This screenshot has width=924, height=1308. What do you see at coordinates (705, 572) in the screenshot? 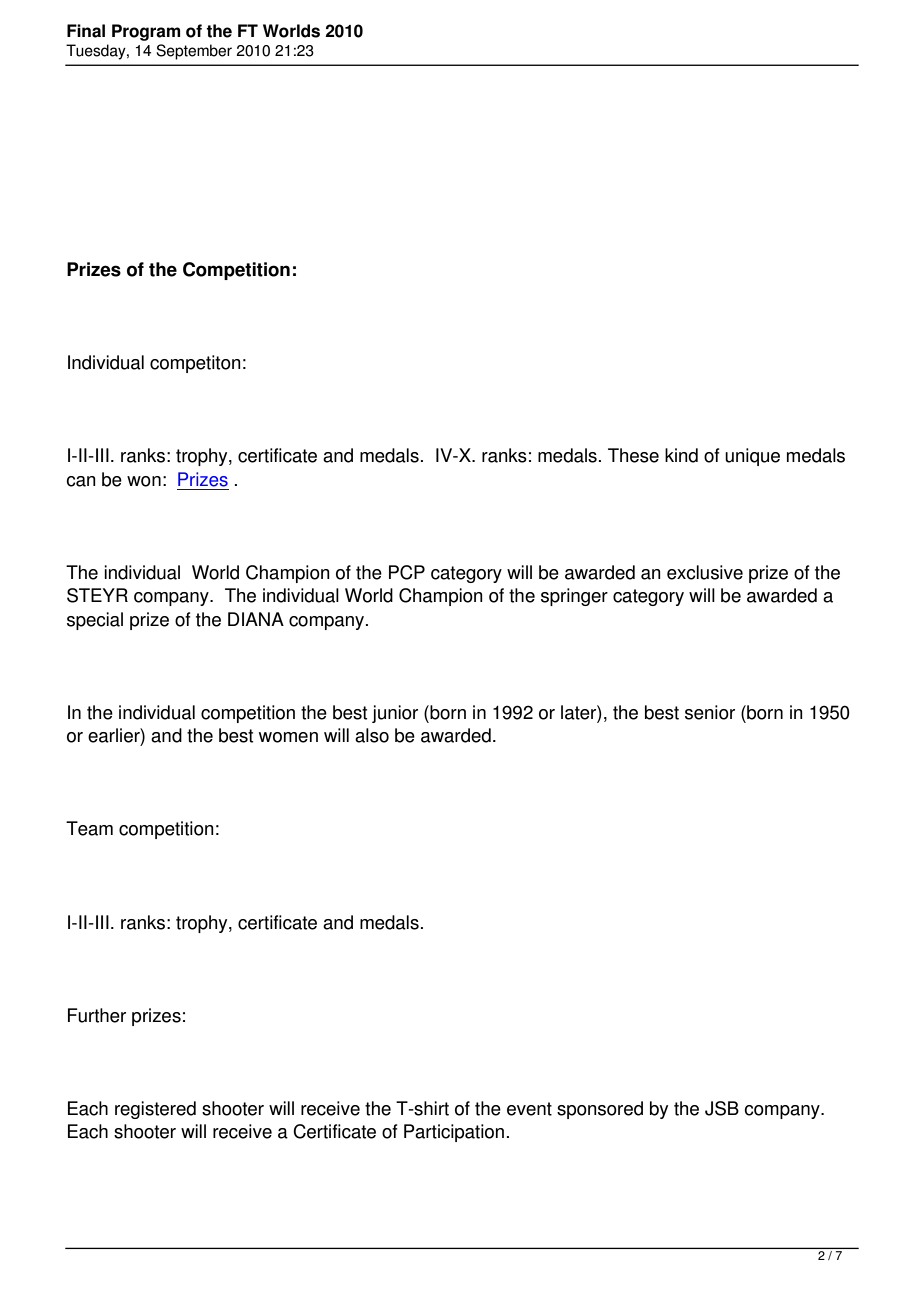
I see `exclusive` at bounding box center [705, 572].
